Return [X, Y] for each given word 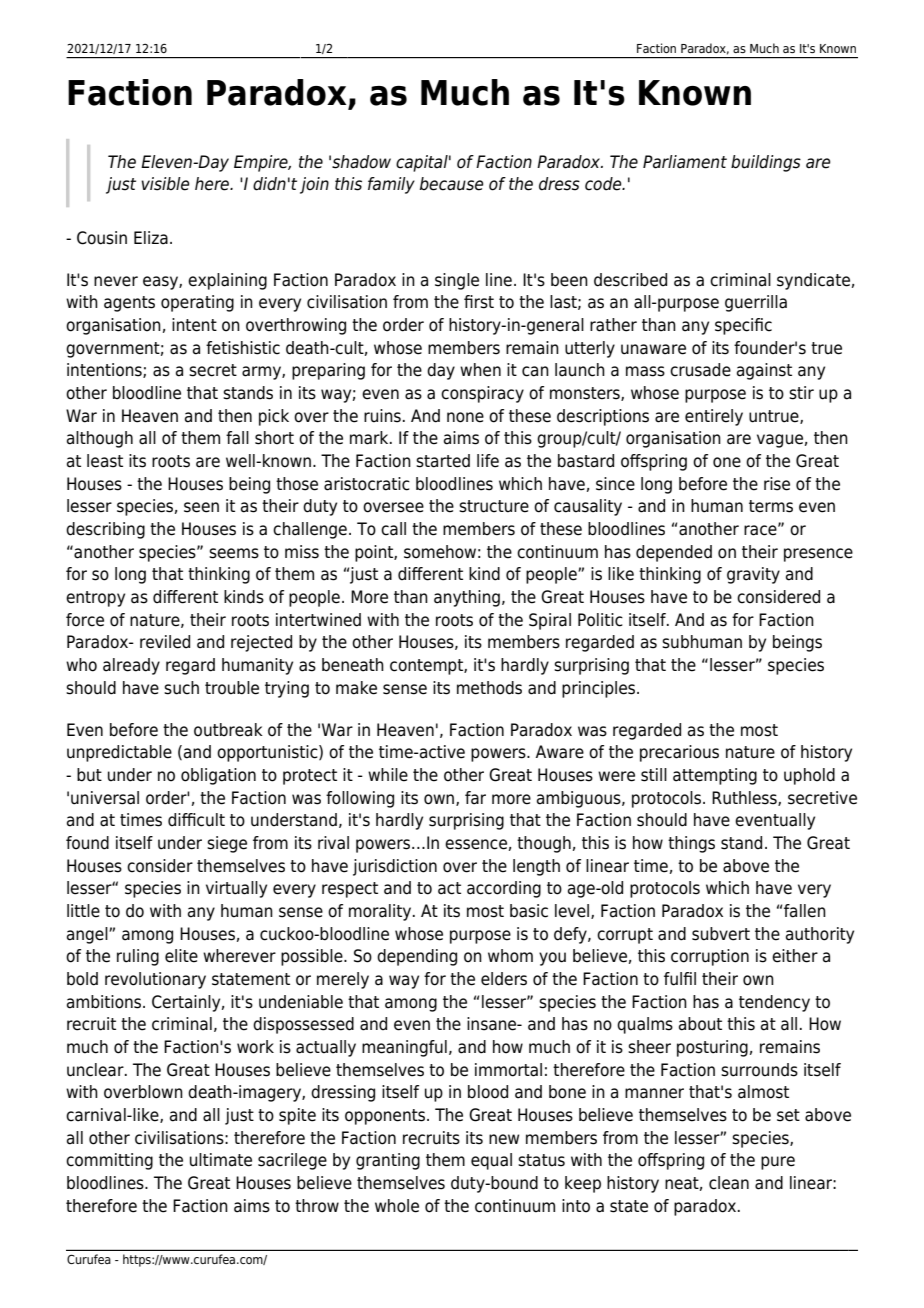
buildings [766, 163]
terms [771, 506]
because [451, 184]
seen [201, 507]
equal [491, 1161]
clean [729, 1183]
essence [476, 844]
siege [227, 844]
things [691, 844]
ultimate [221, 1160]
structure [494, 506]
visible [165, 184]
